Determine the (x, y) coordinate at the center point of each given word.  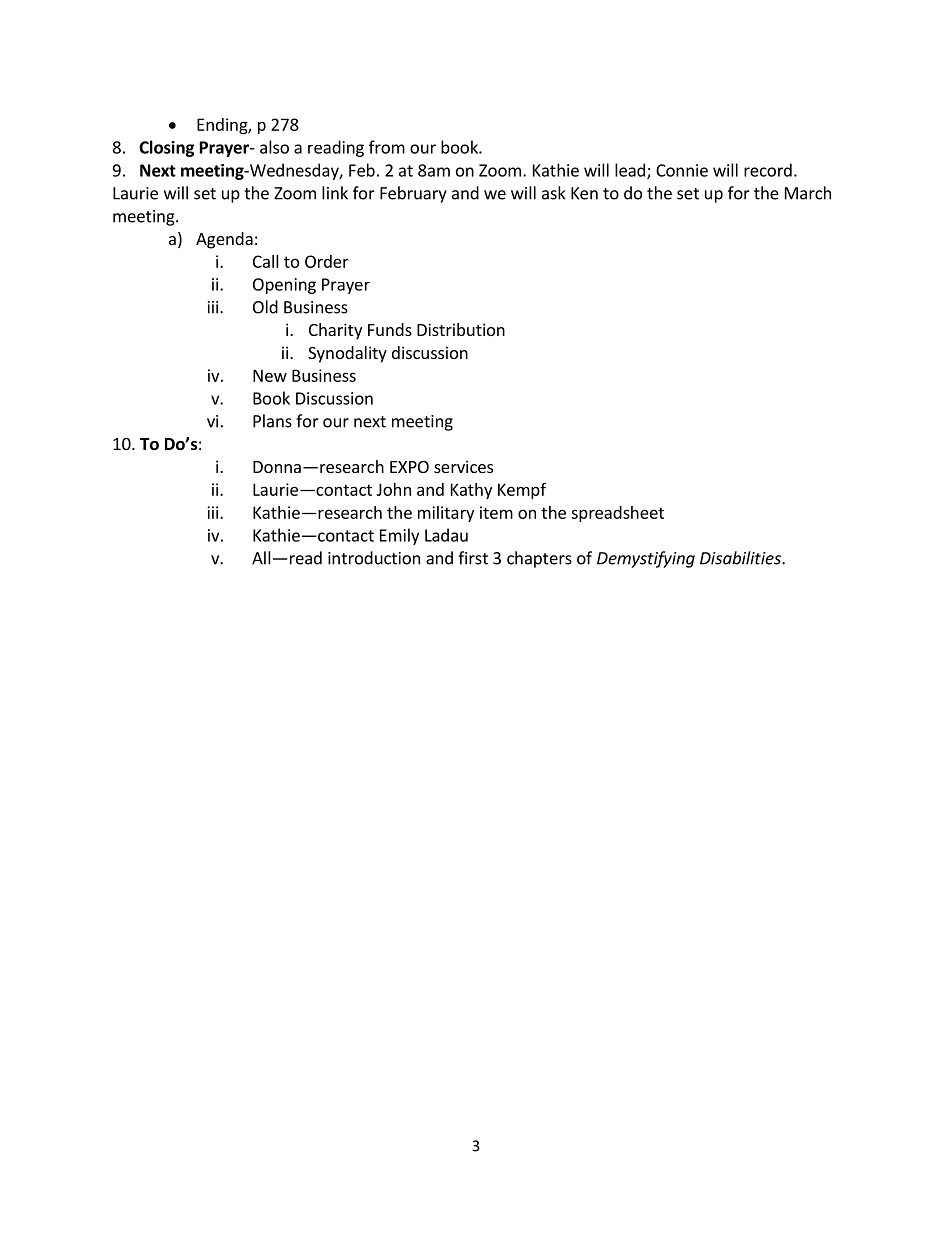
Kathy (471, 491)
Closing (166, 148)
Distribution (461, 329)
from (387, 147)
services (463, 466)
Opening (284, 286)
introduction (374, 558)
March (808, 193)
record (768, 170)
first (473, 558)
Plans (272, 421)
